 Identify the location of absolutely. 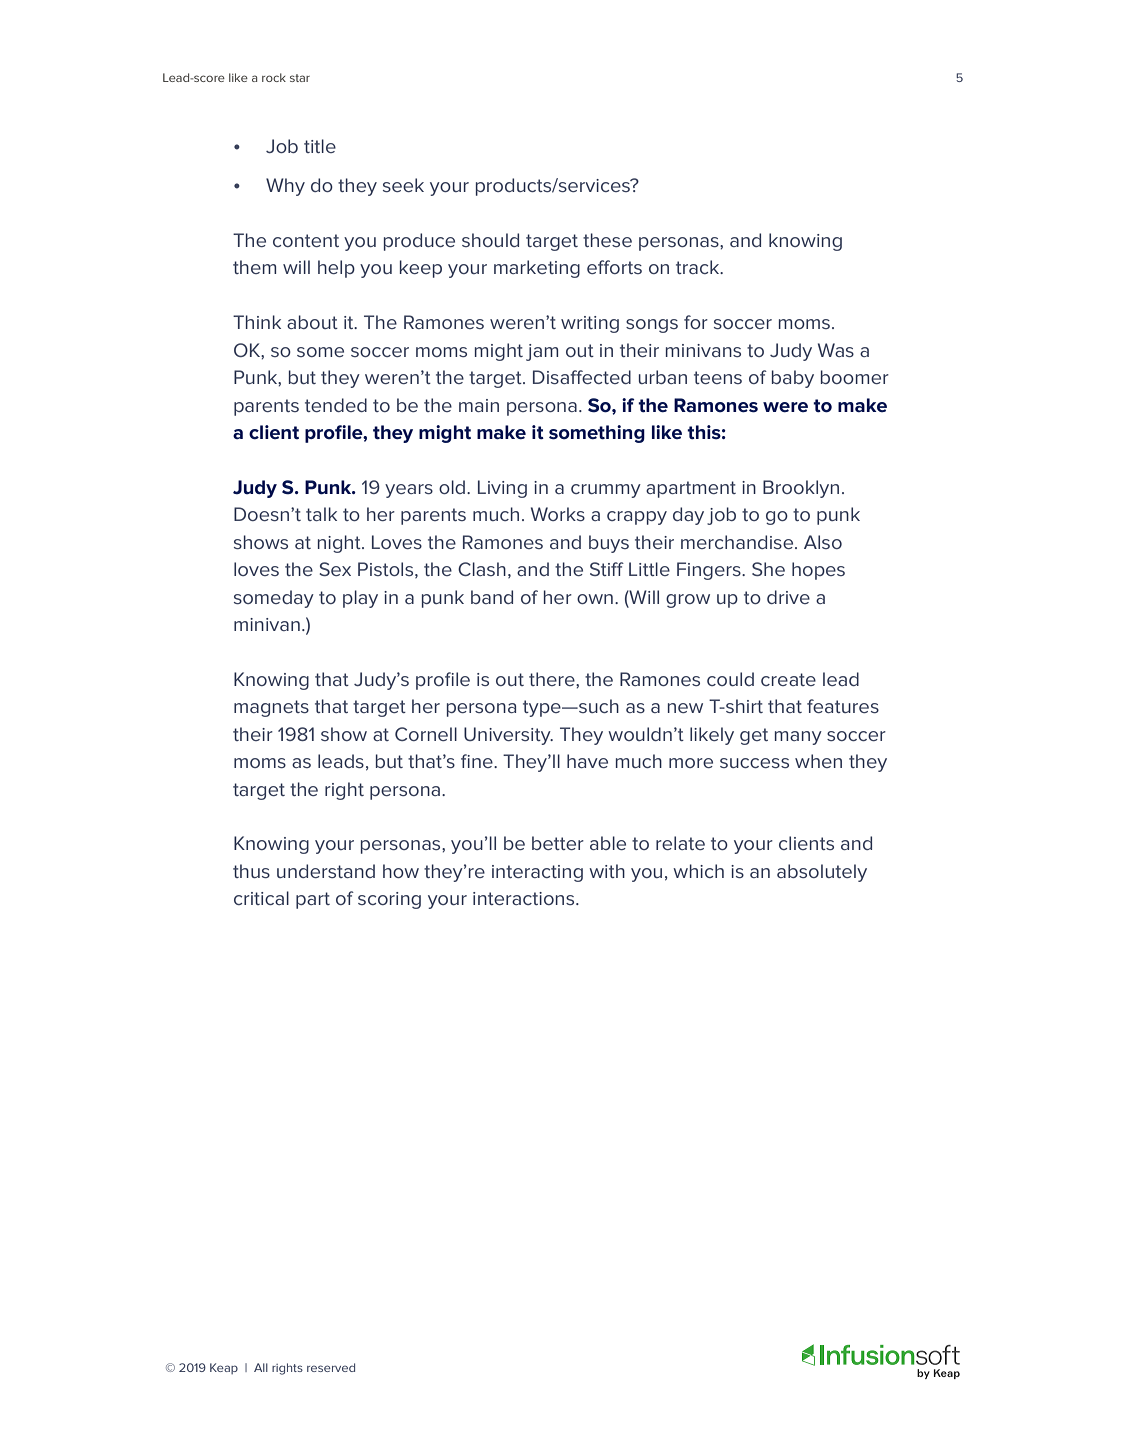
(822, 873).
